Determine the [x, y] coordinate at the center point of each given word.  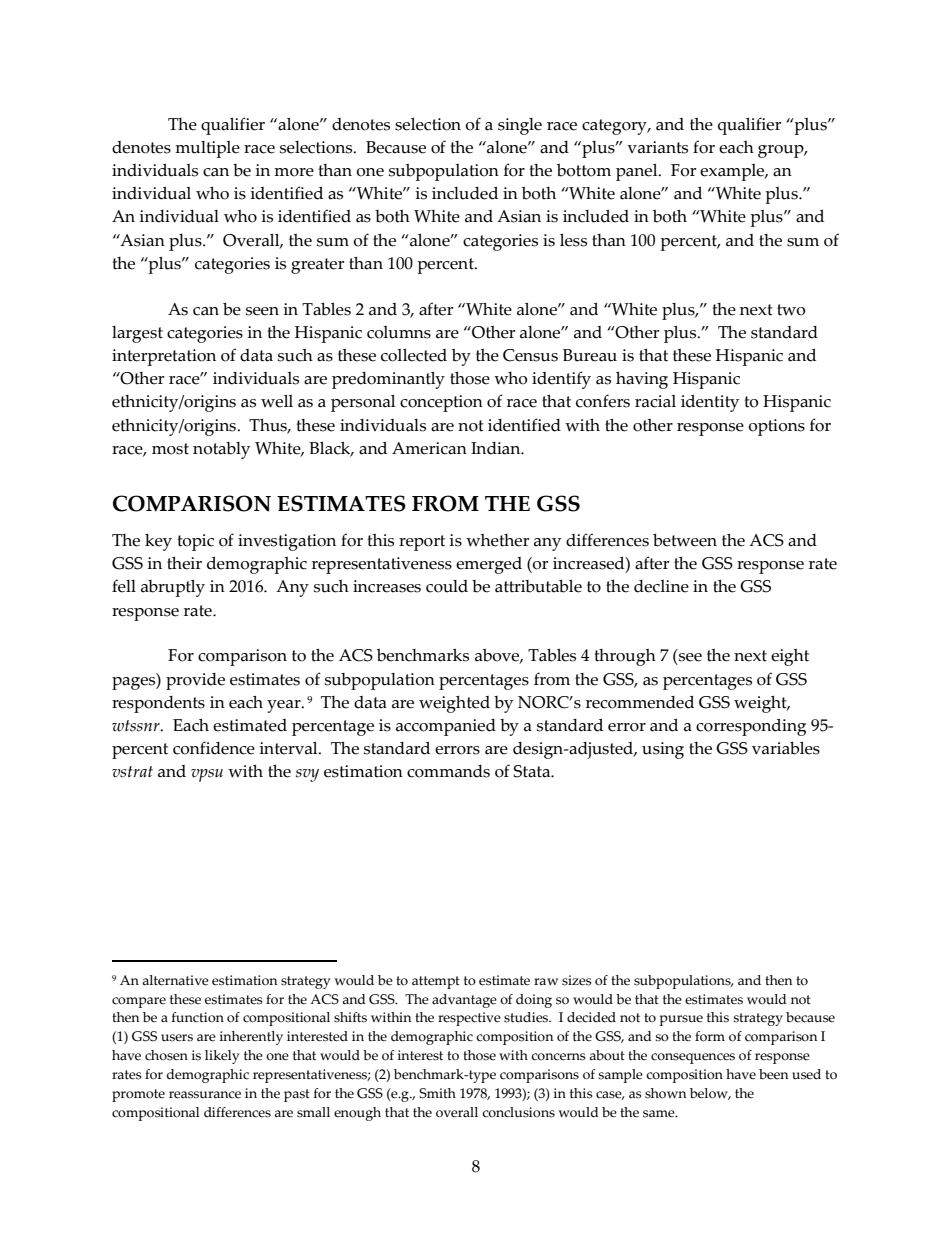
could [447, 586]
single [520, 126]
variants [657, 147]
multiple [207, 149]
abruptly [173, 588]
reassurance [205, 1095]
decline [661, 586]
